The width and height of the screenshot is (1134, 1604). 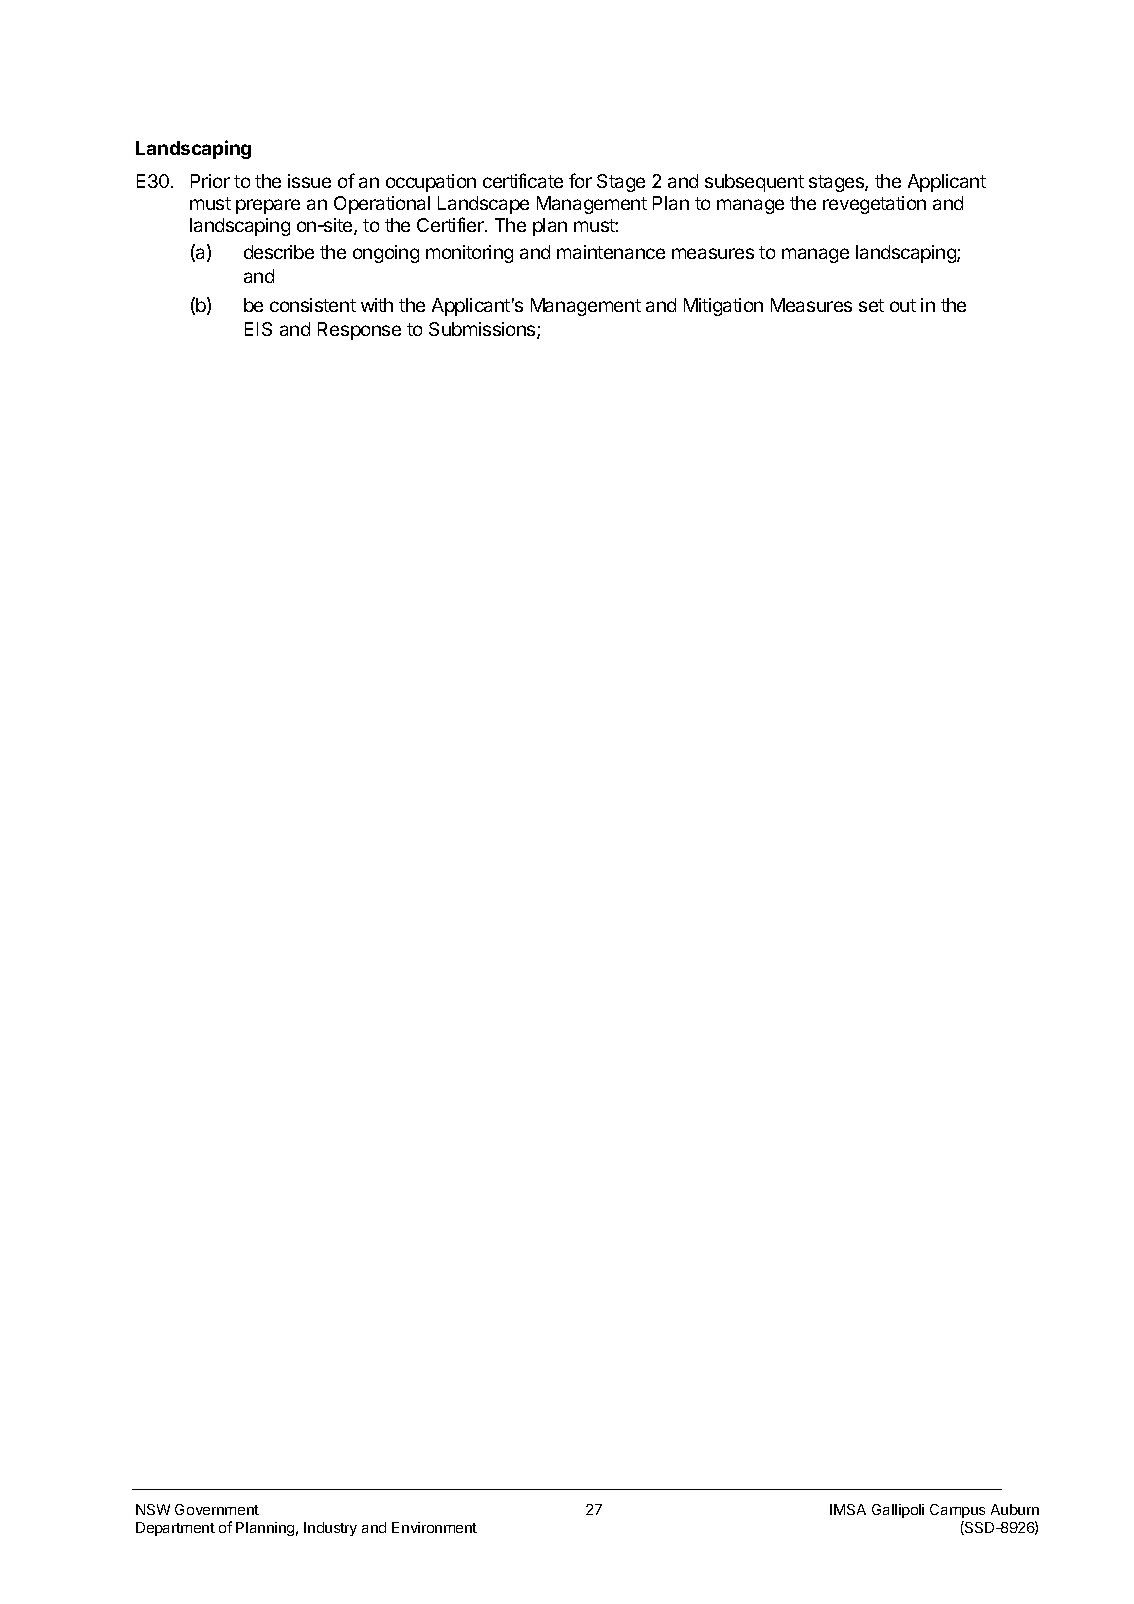 I want to click on out, so click(x=903, y=305).
